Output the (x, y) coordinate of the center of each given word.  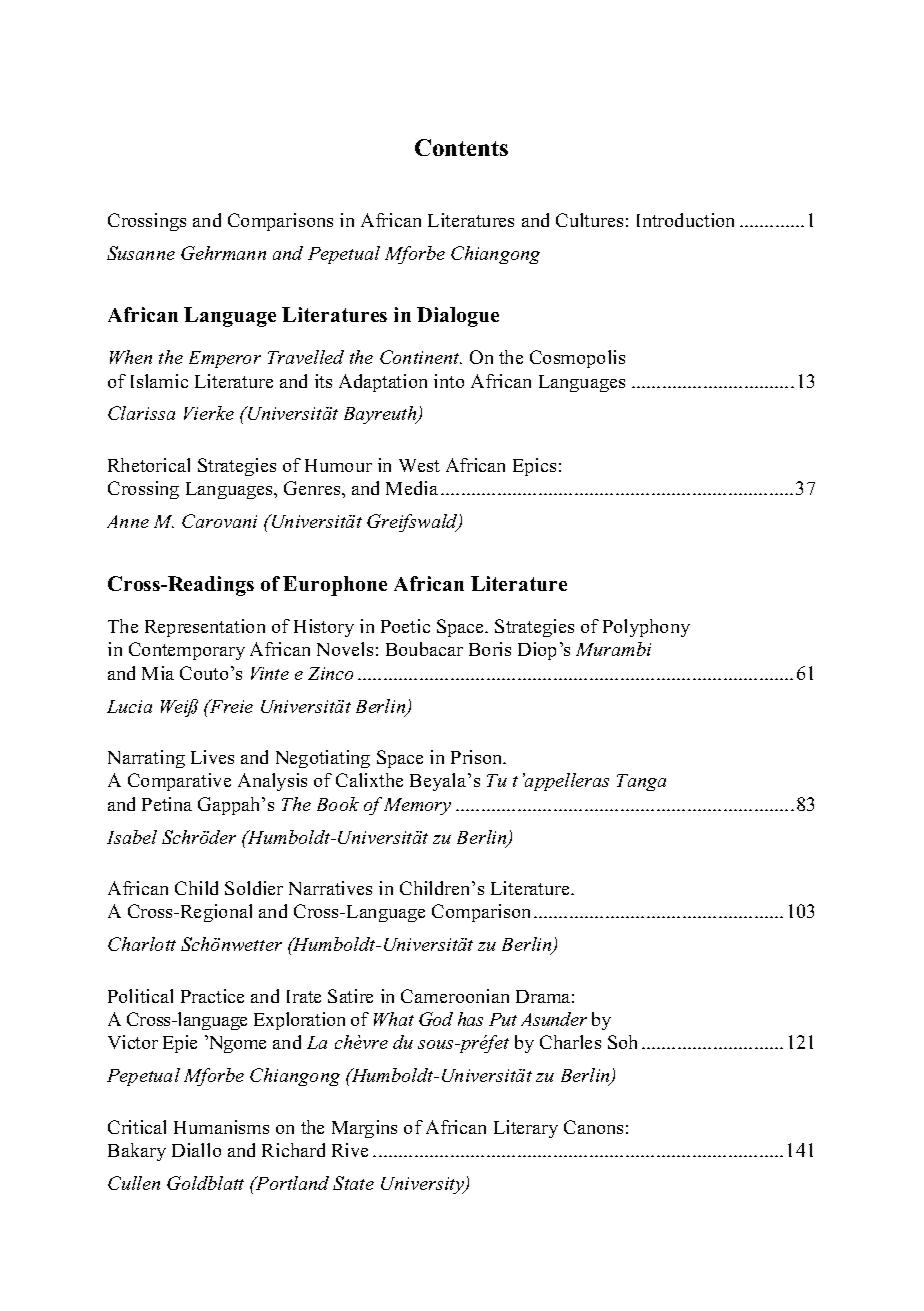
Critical (137, 1127)
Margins (364, 1129)
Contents (461, 147)
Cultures (589, 220)
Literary (526, 1129)
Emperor (225, 359)
